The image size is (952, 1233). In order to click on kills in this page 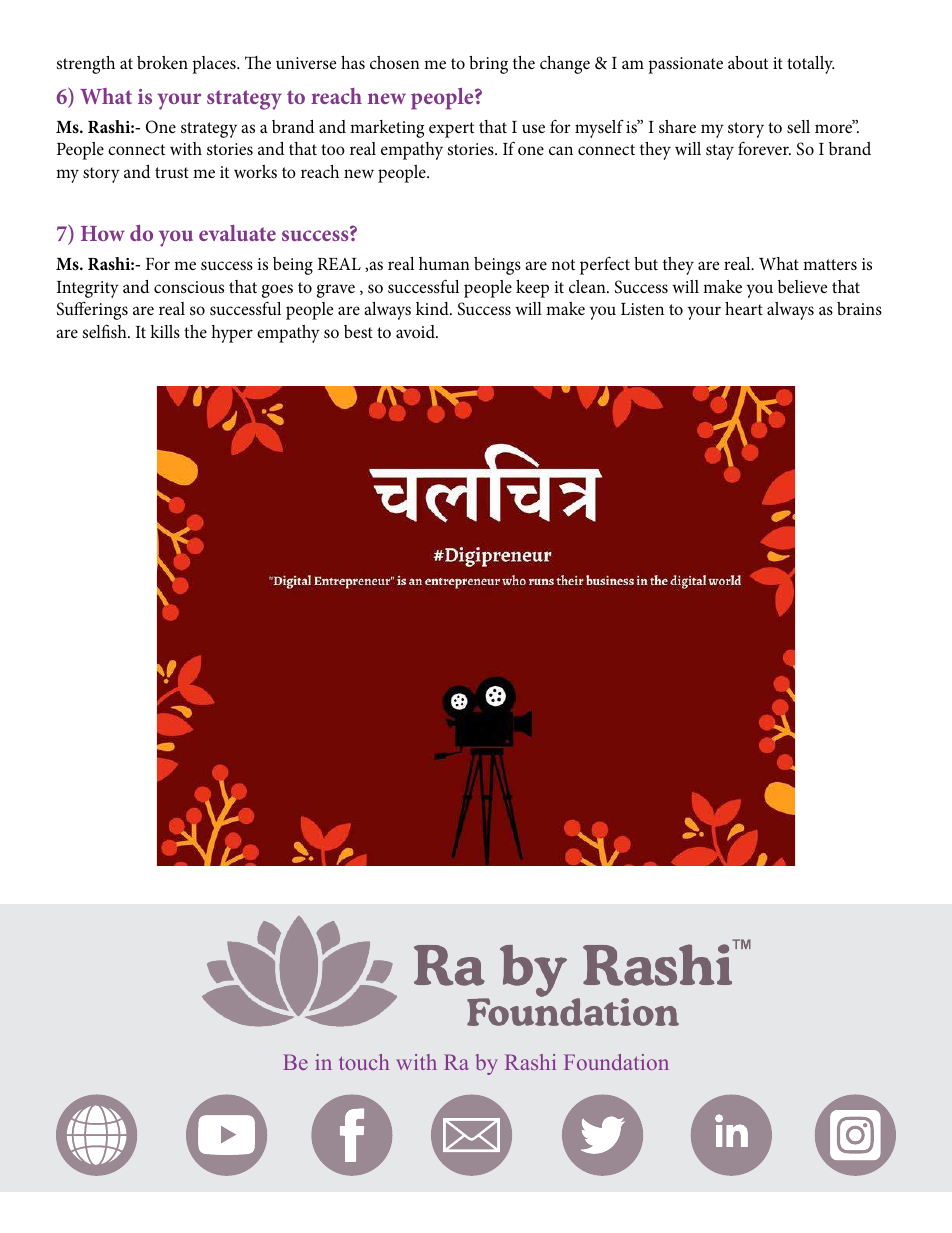, I will do `click(165, 332)`.
